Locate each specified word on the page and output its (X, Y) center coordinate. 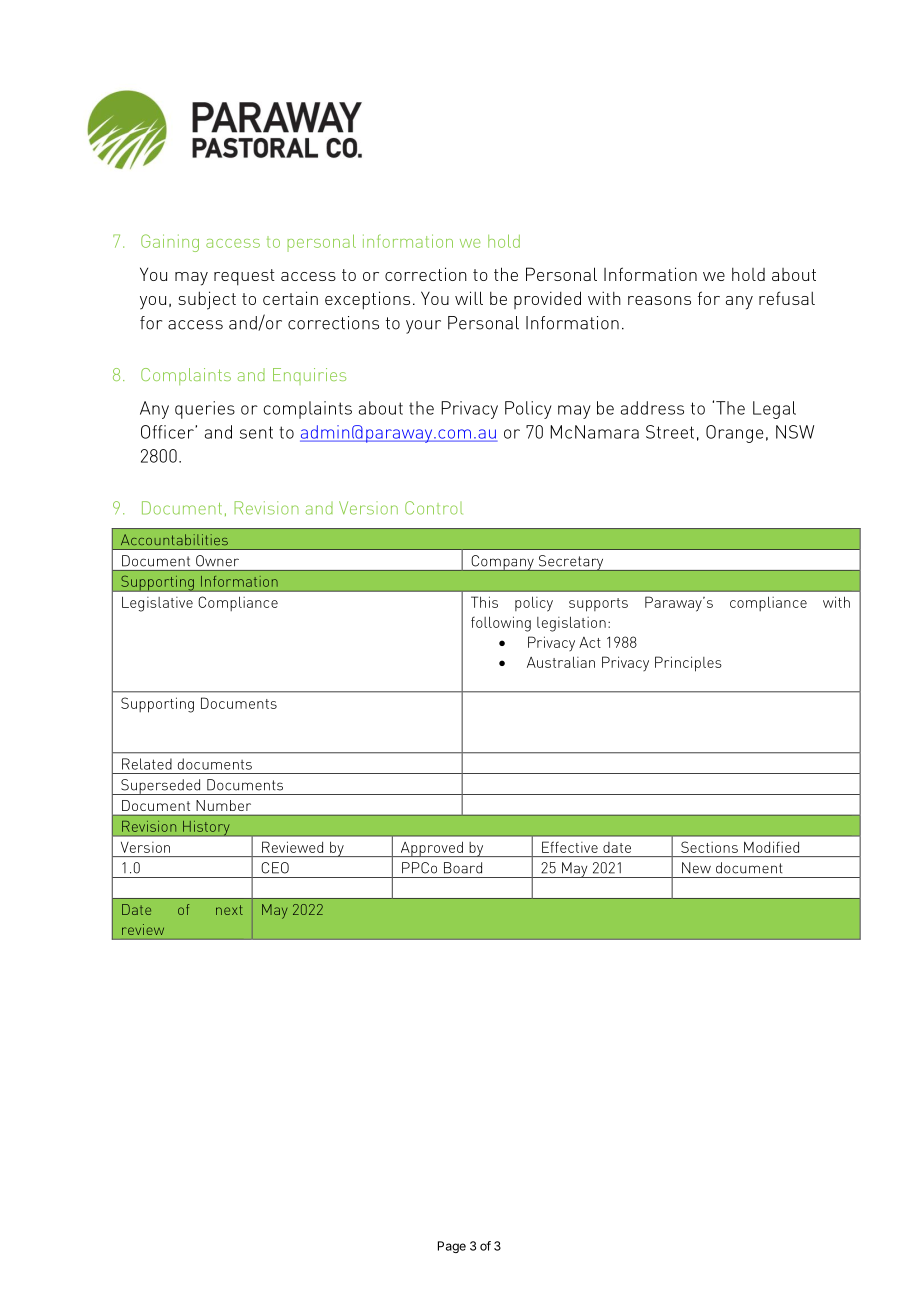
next (229, 910)
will (469, 298)
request (244, 277)
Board (463, 868)
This (484, 602)
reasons (659, 300)
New (696, 868)
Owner (217, 561)
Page (452, 1247)
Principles (688, 664)
